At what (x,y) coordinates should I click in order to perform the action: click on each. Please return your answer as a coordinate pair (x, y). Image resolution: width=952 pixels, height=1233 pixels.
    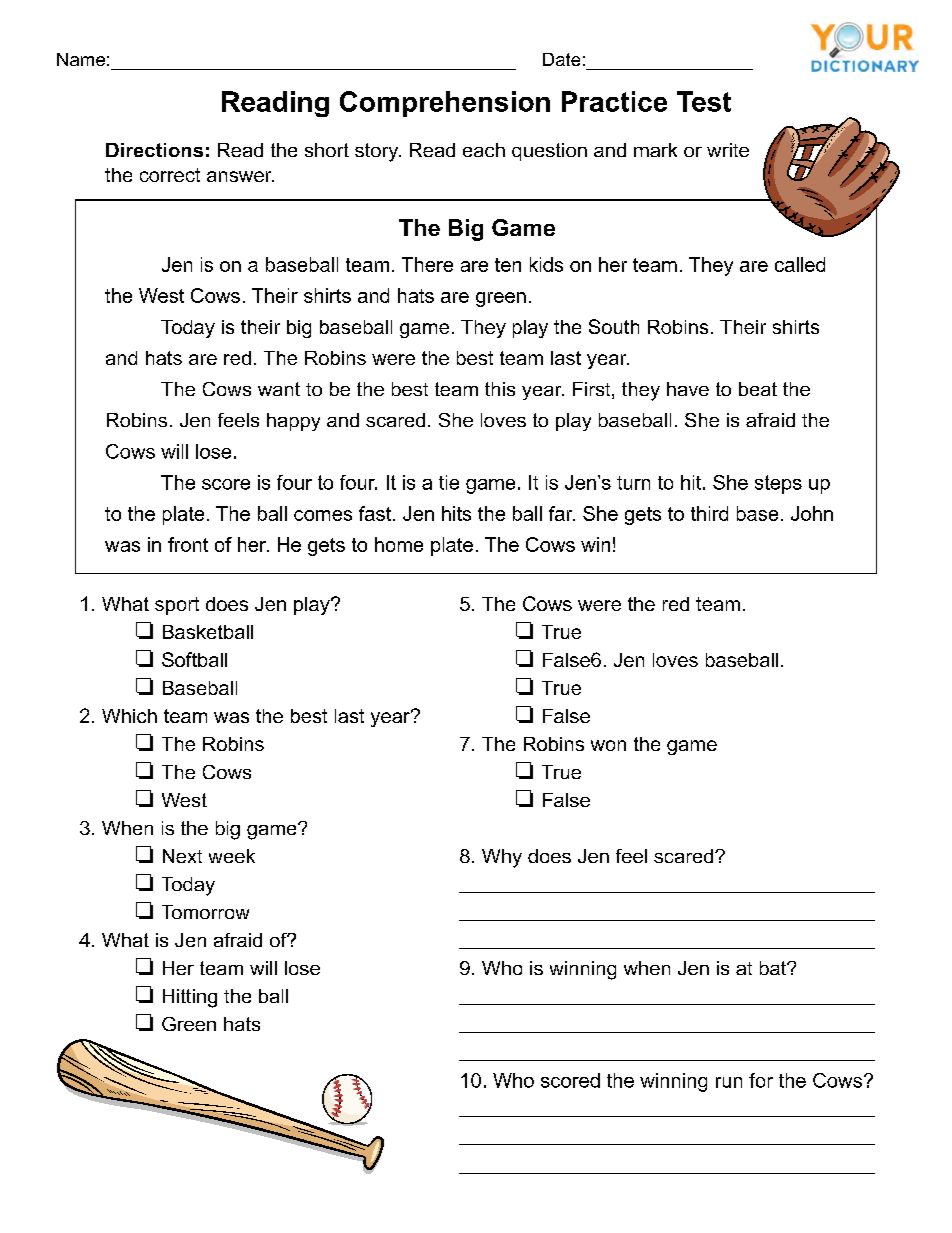
    Looking at the image, I should click on (484, 150).
